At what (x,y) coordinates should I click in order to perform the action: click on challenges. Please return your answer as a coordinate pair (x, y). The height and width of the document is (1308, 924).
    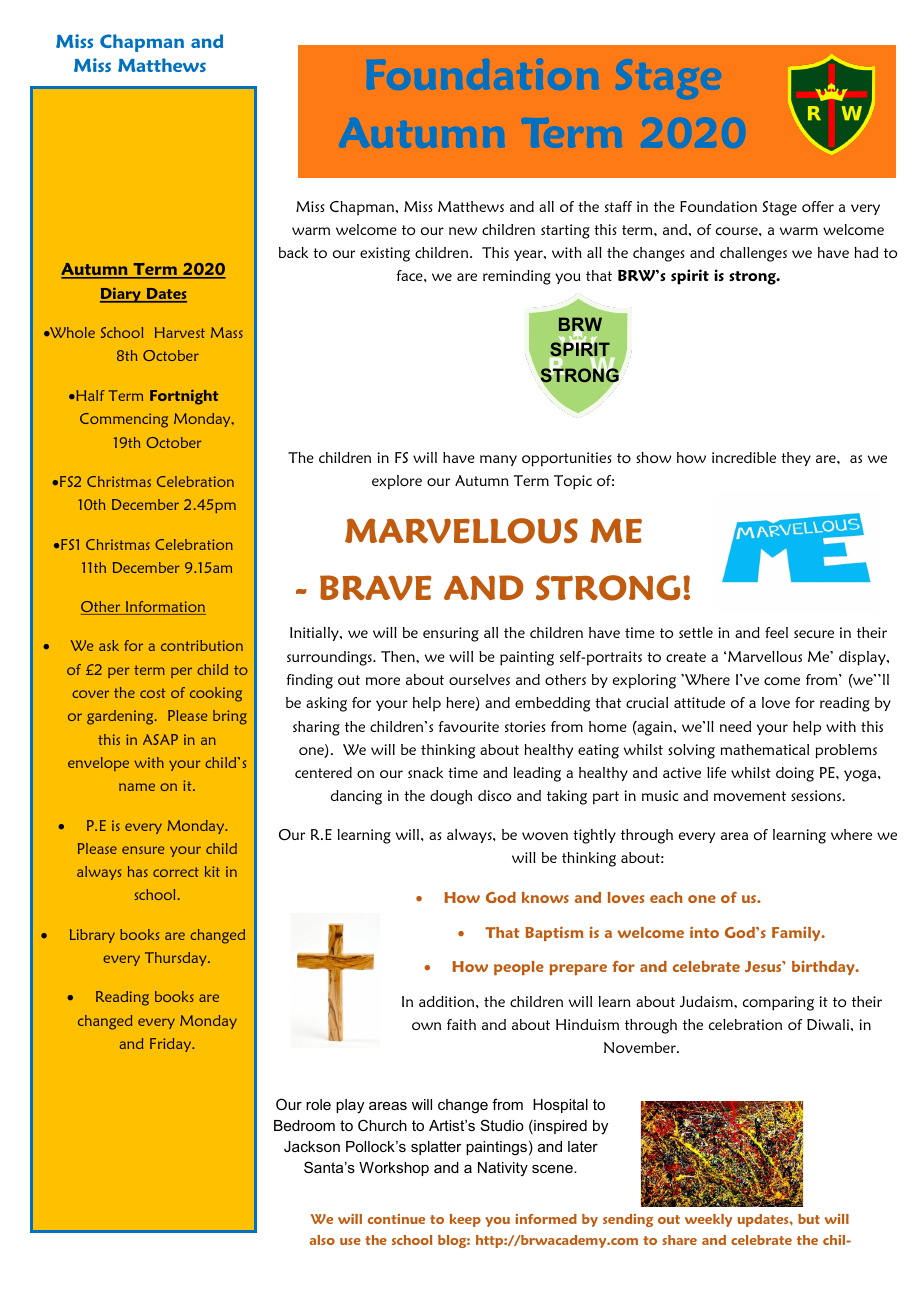
    Looking at the image, I should click on (753, 254).
